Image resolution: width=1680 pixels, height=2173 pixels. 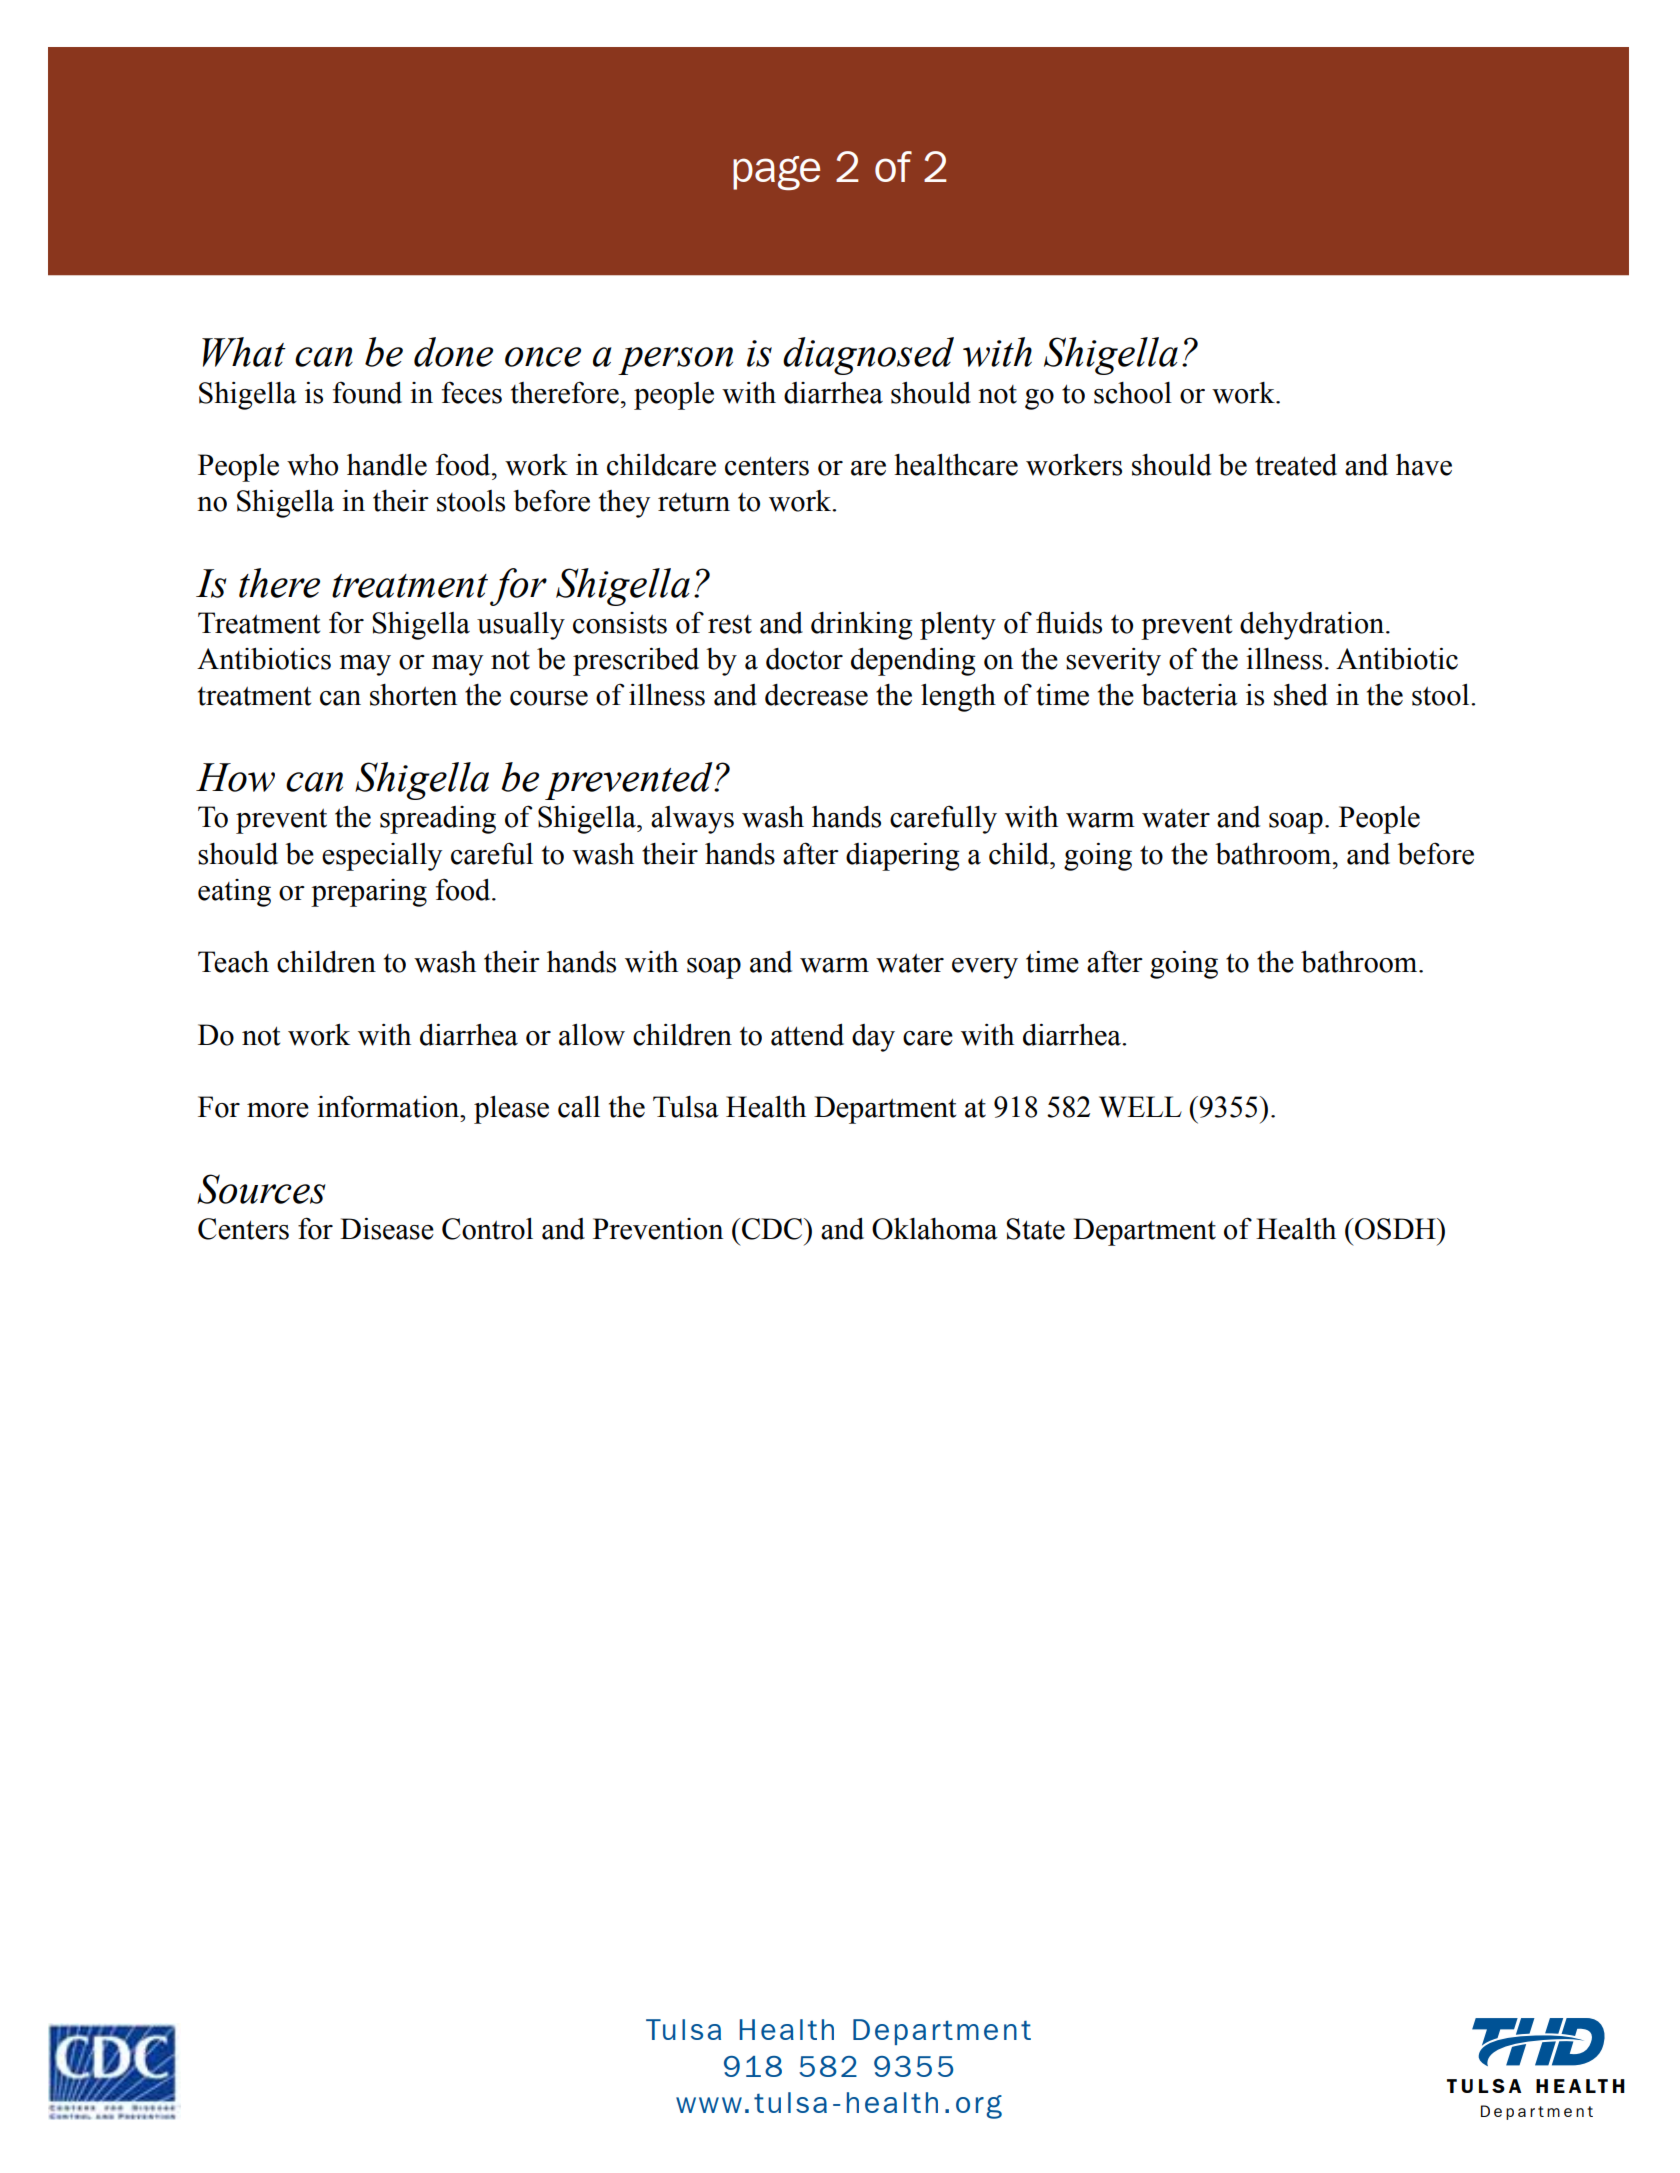 I want to click on WELL, so click(x=1140, y=1107).
